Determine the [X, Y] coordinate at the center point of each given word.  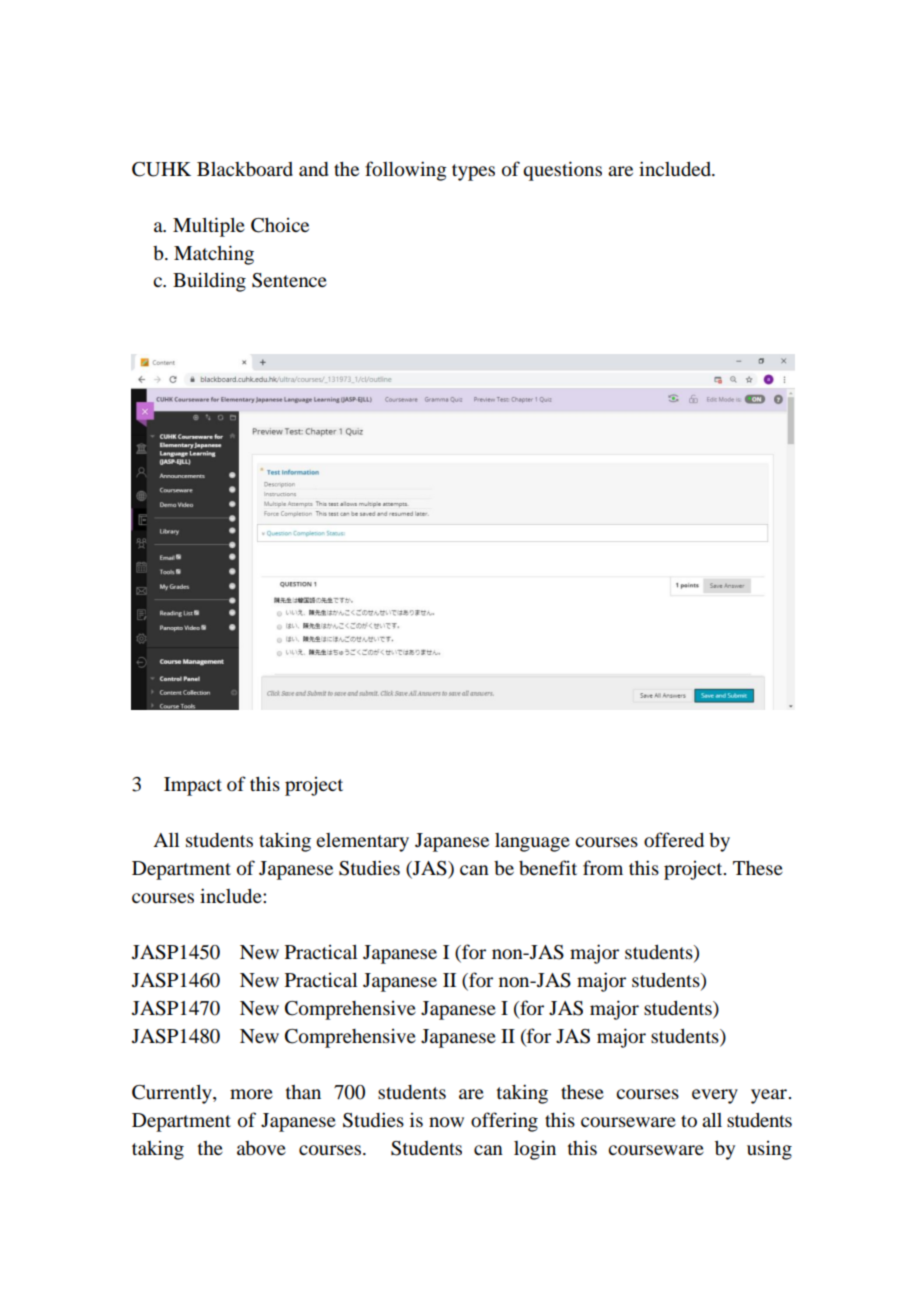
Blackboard [245, 169]
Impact [193, 786]
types [473, 172]
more [251, 1094]
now [446, 1122]
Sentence [289, 280]
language [532, 842]
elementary [362, 842]
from [603, 867]
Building [209, 282]
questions [562, 171]
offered [674, 840]
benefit [548, 868]
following [406, 171]
